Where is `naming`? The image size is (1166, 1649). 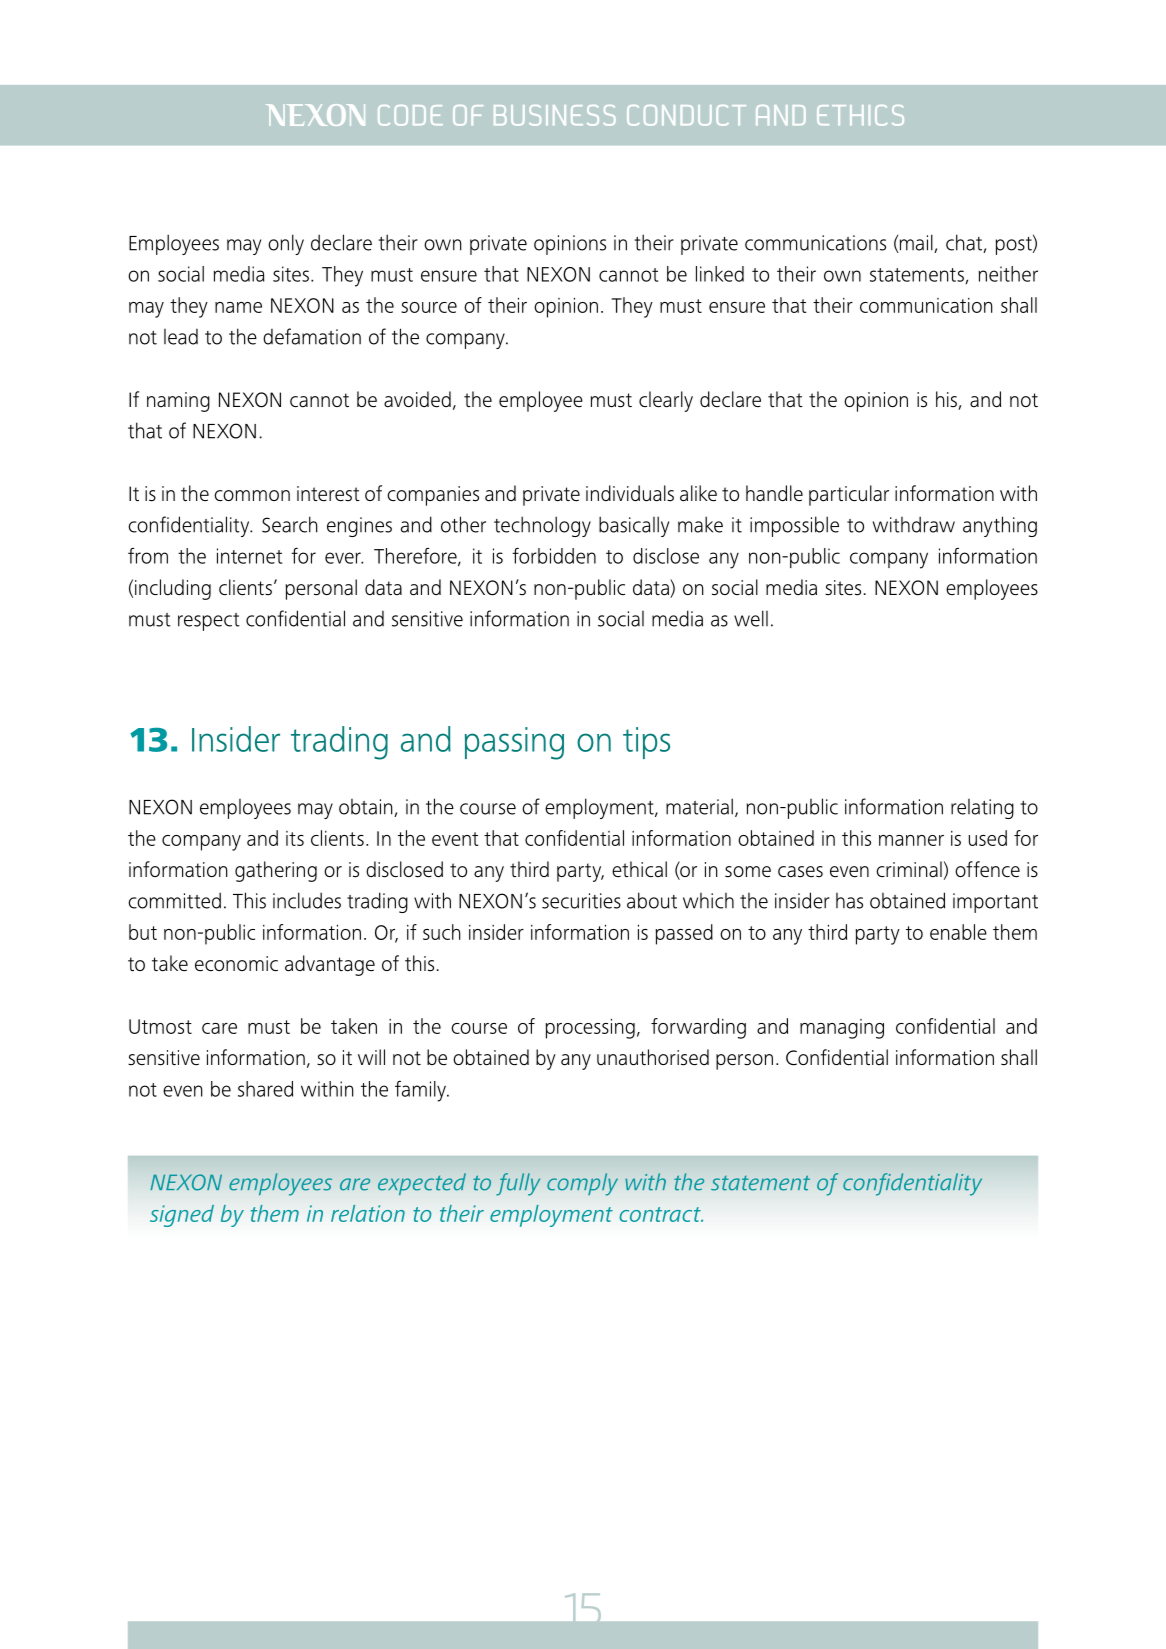
naming is located at coordinates (178, 402).
